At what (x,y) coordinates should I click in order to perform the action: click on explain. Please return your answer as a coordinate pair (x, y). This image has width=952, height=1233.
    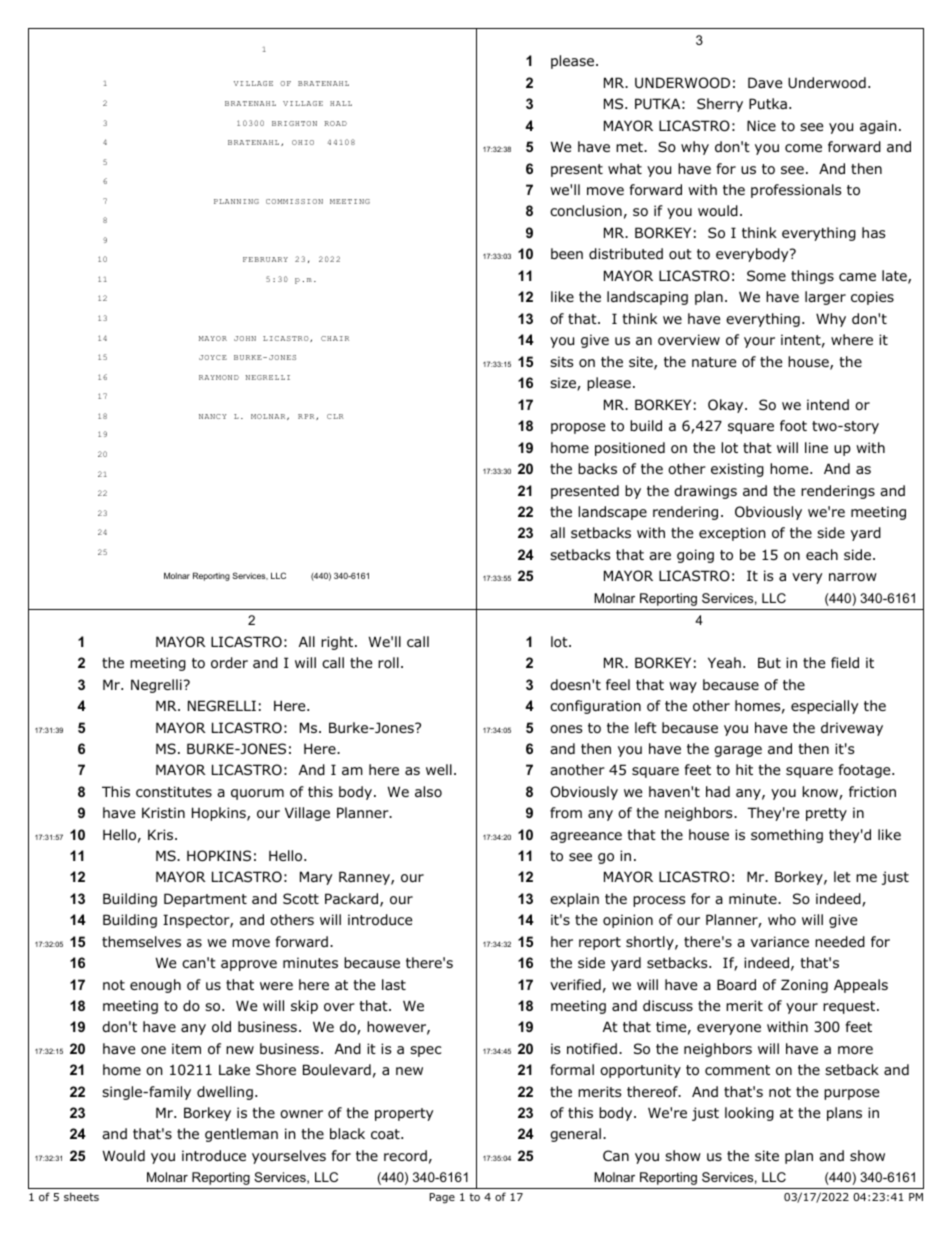
    Looking at the image, I should click on (574, 900).
